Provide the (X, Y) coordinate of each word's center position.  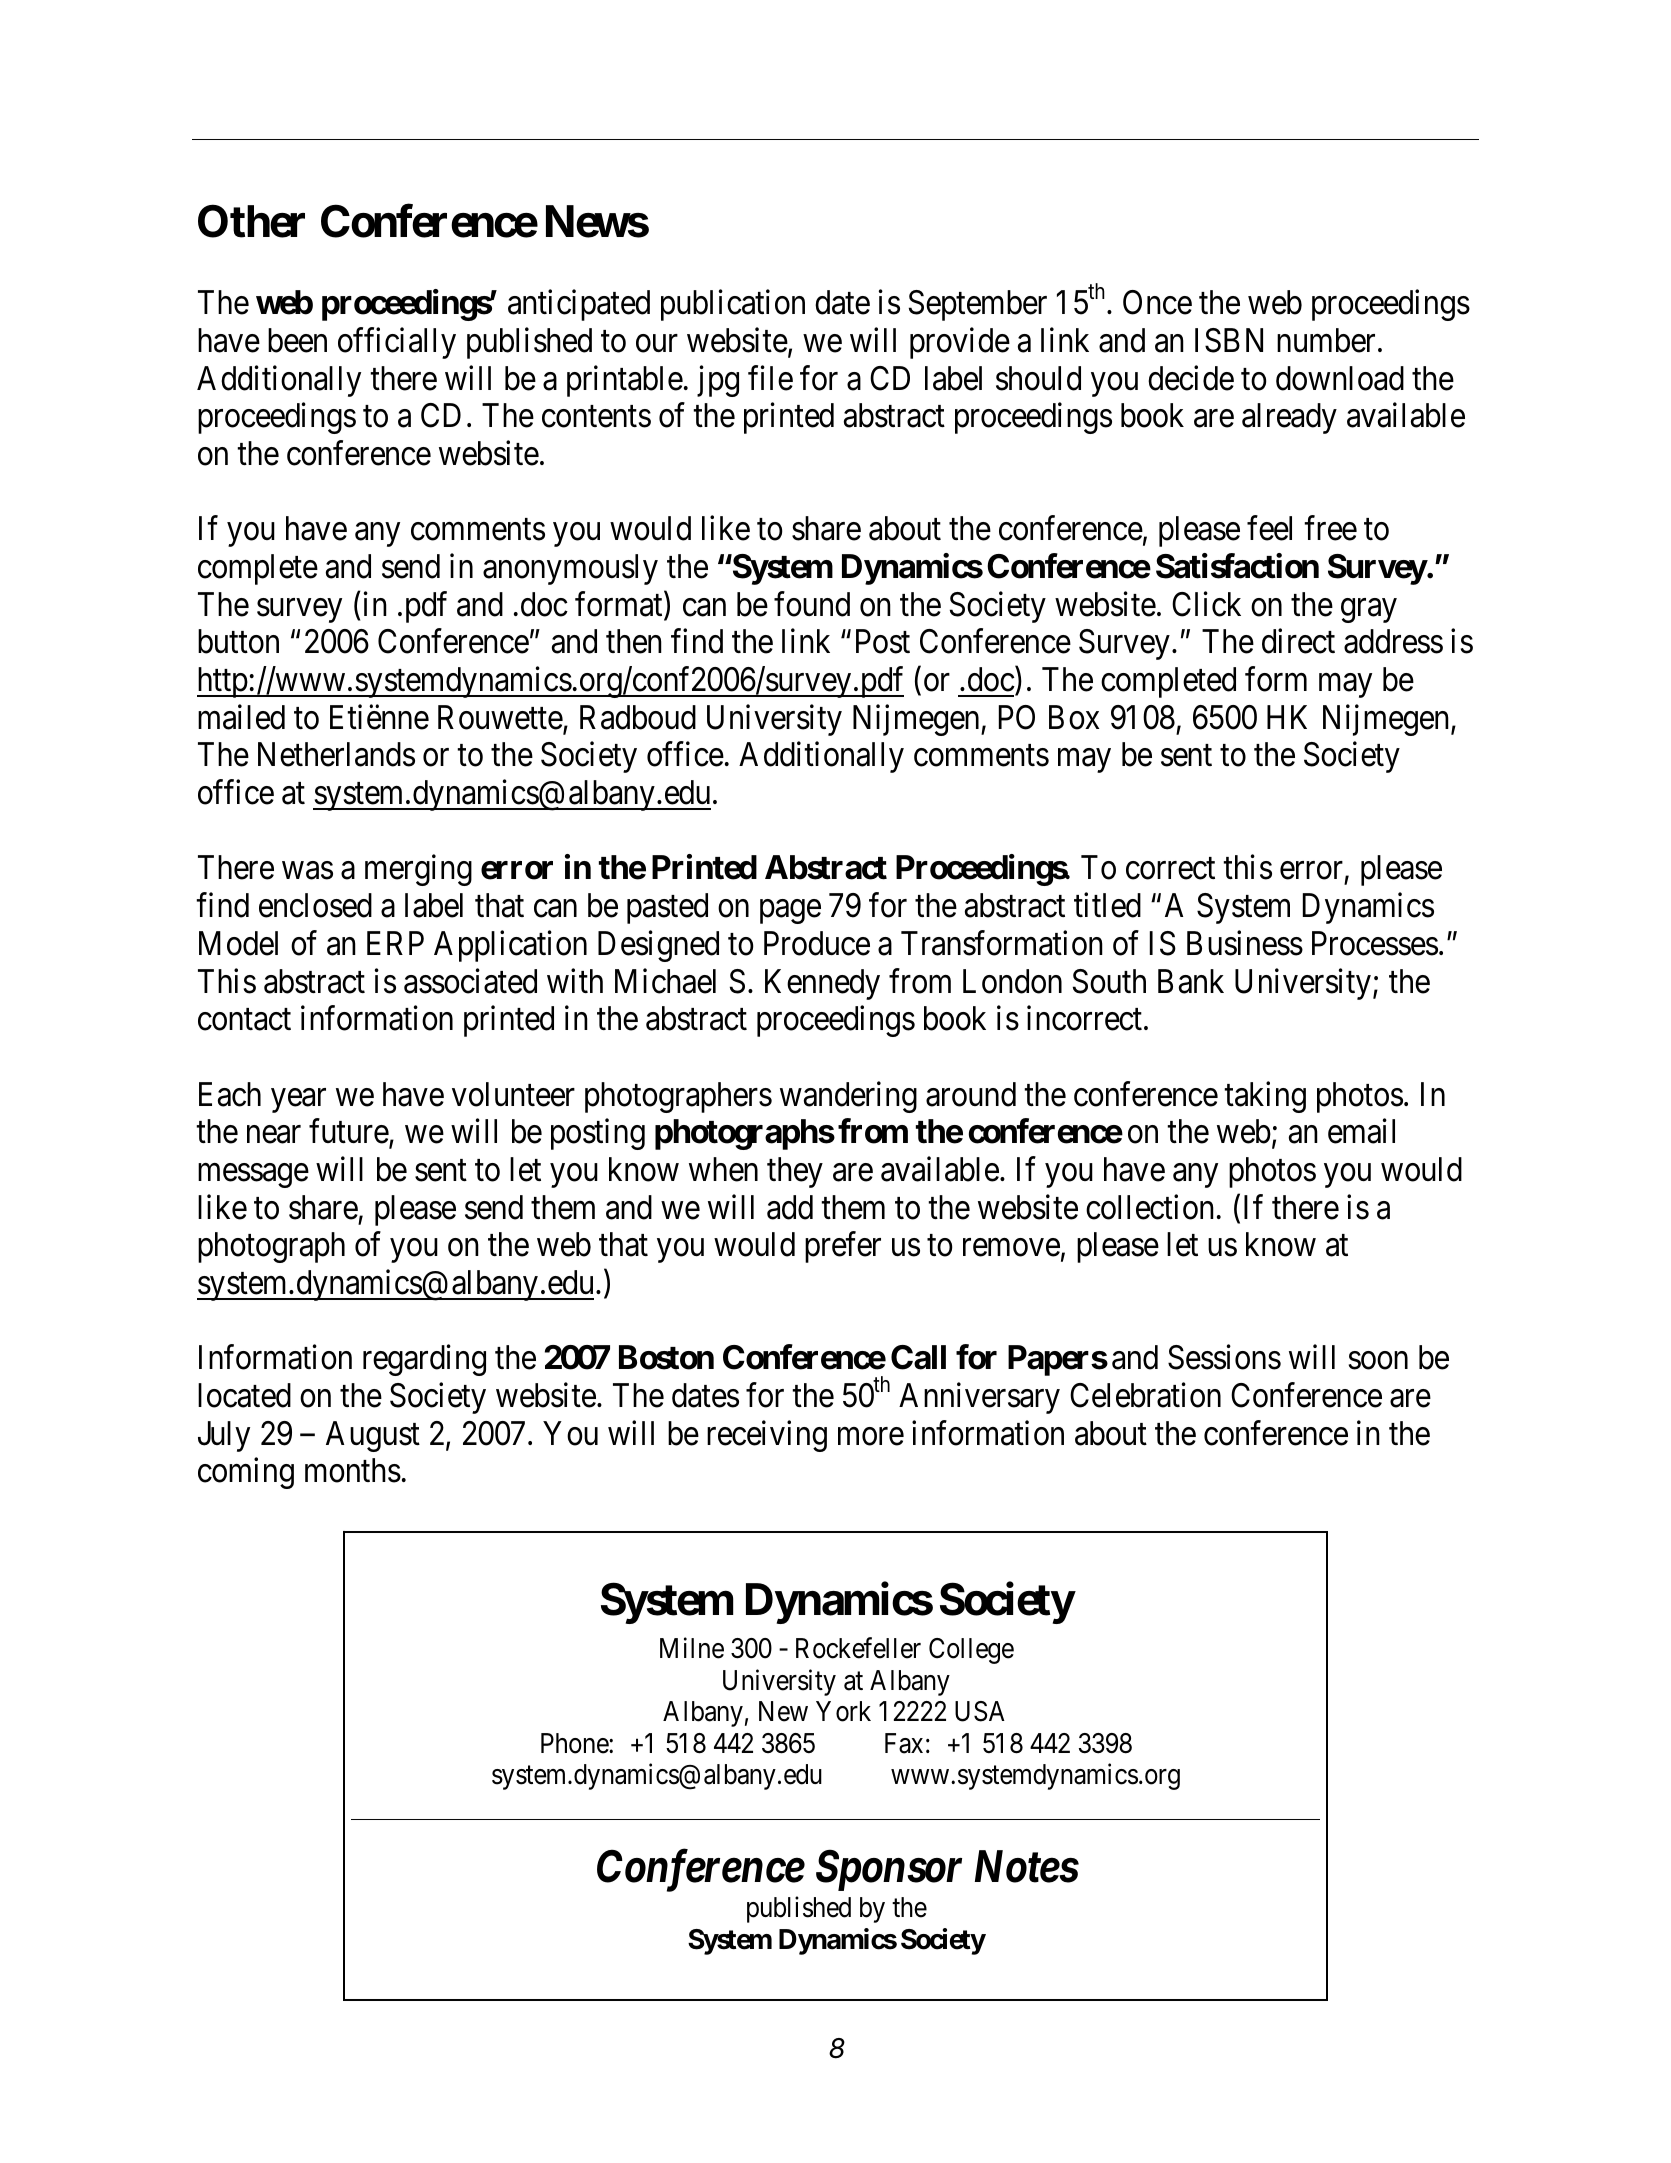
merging (418, 870)
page (790, 912)
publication (733, 305)
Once (1157, 302)
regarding (424, 1360)
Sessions (1224, 1357)
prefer (843, 1247)
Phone (575, 1743)
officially (397, 343)
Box (1074, 717)
